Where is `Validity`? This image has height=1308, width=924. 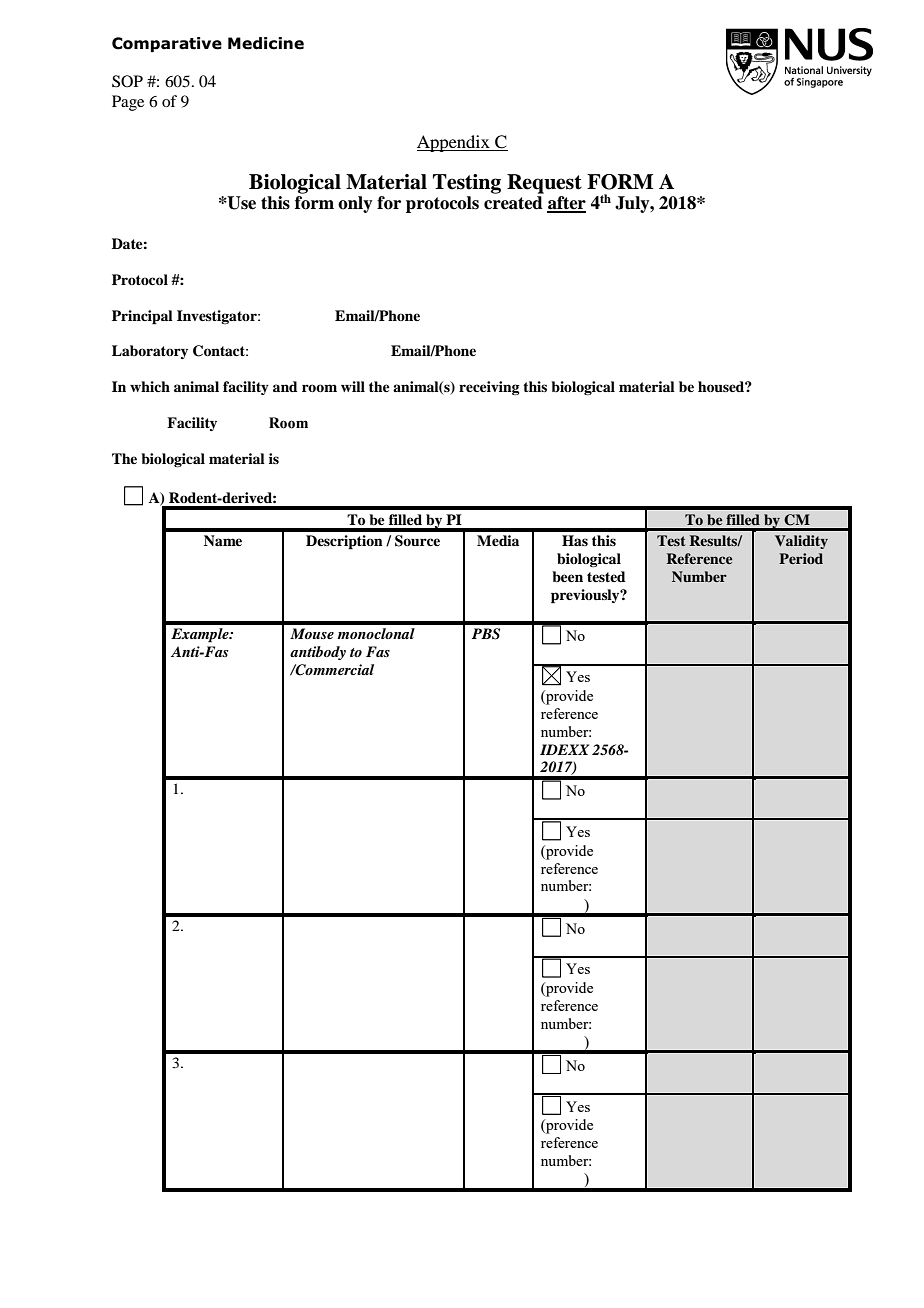
Validity is located at coordinates (801, 542).
